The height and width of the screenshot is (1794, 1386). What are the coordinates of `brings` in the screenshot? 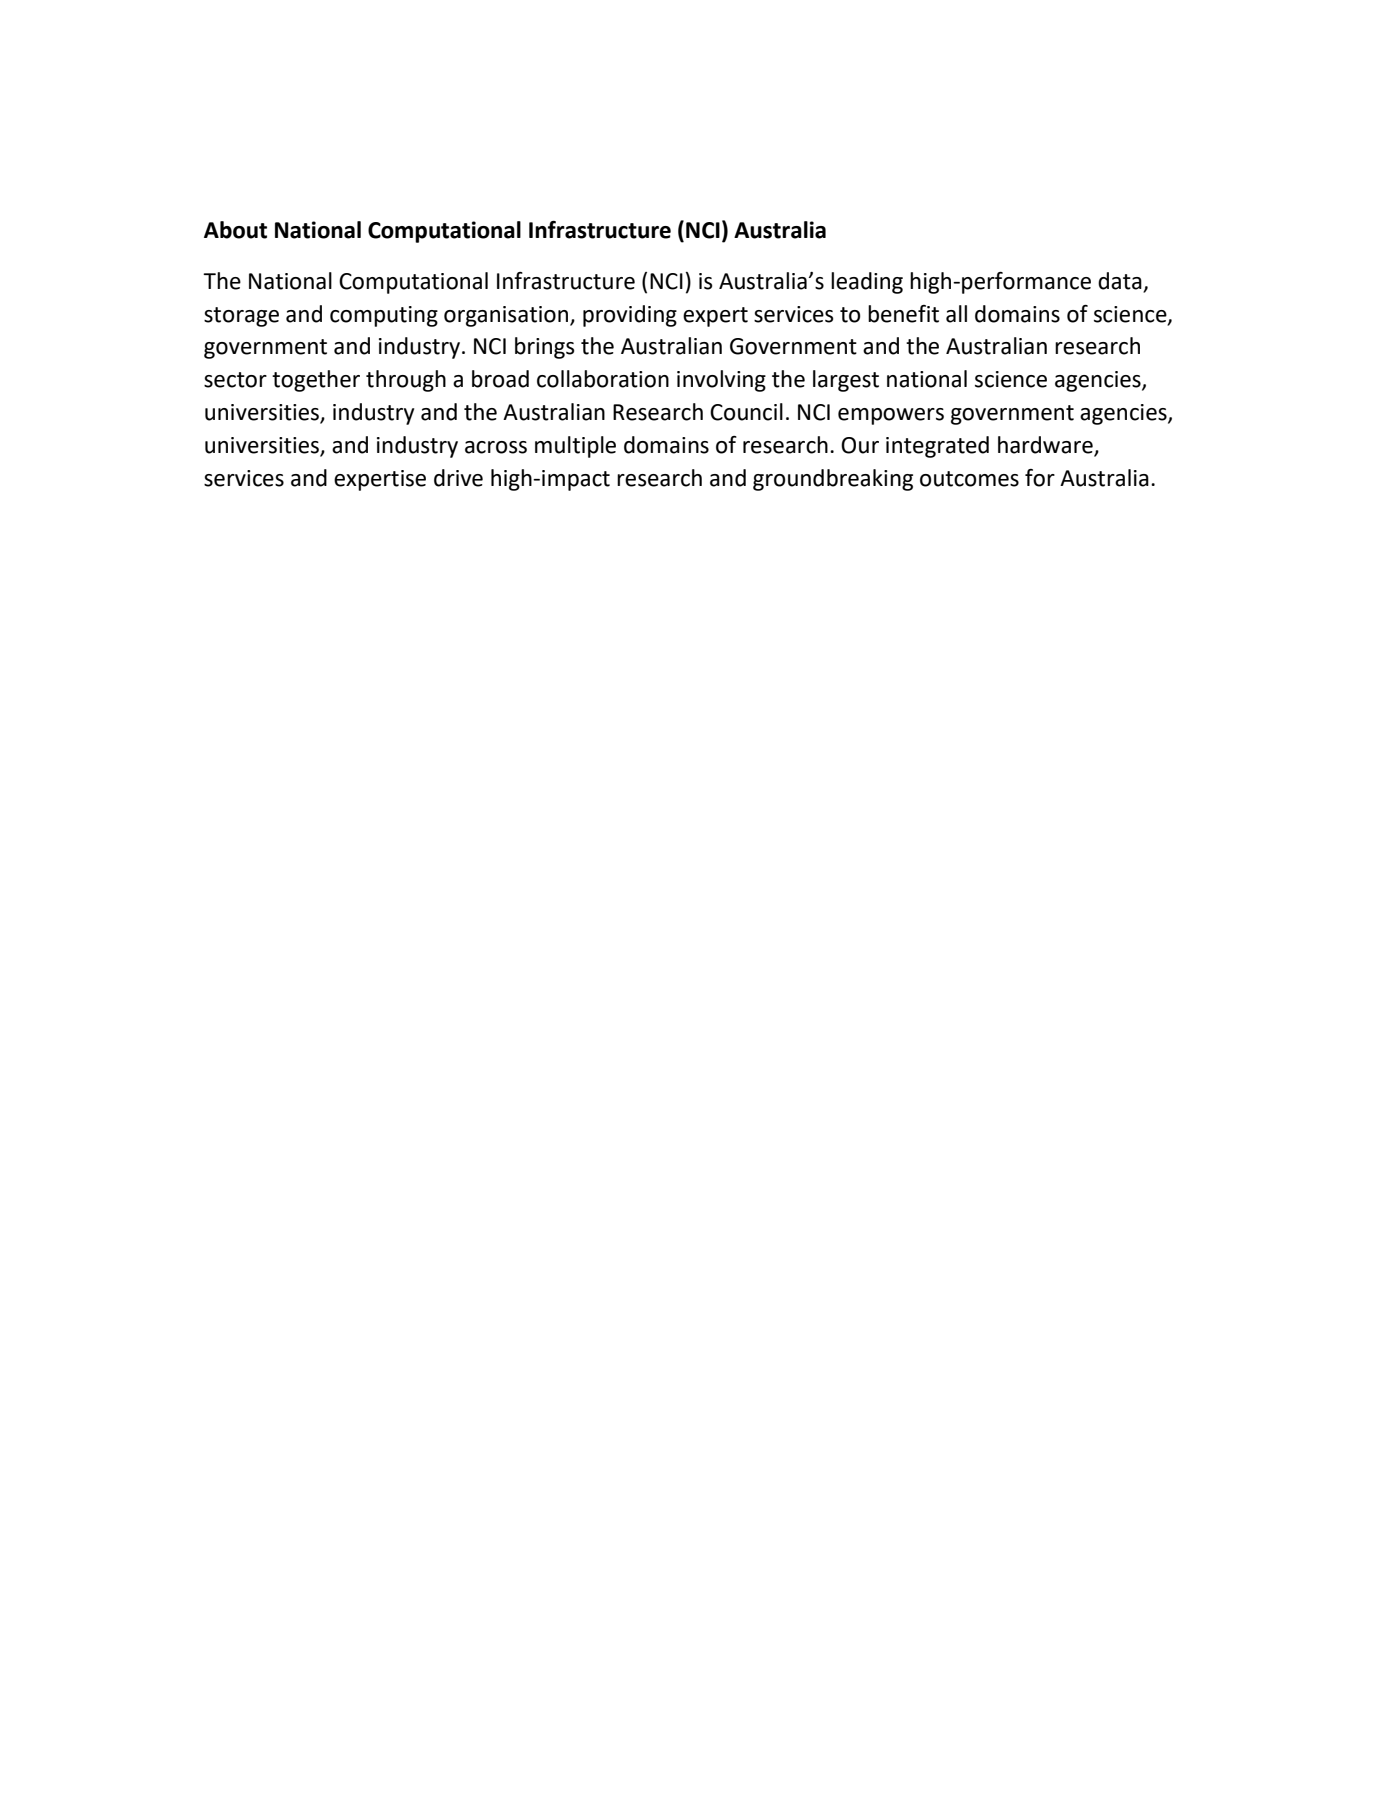 It's located at (545, 348).
